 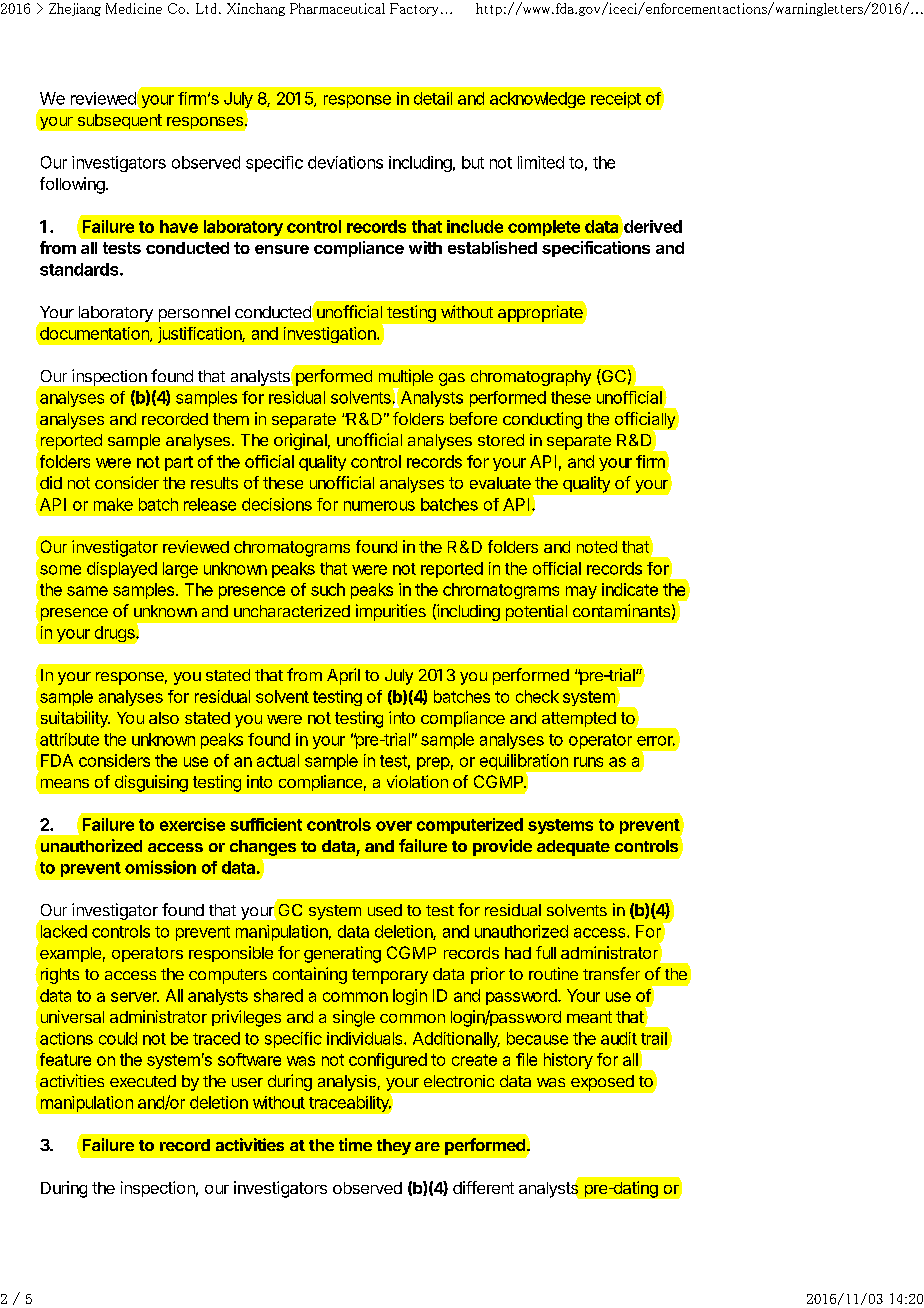 I want to click on executed, so click(x=143, y=1081).
